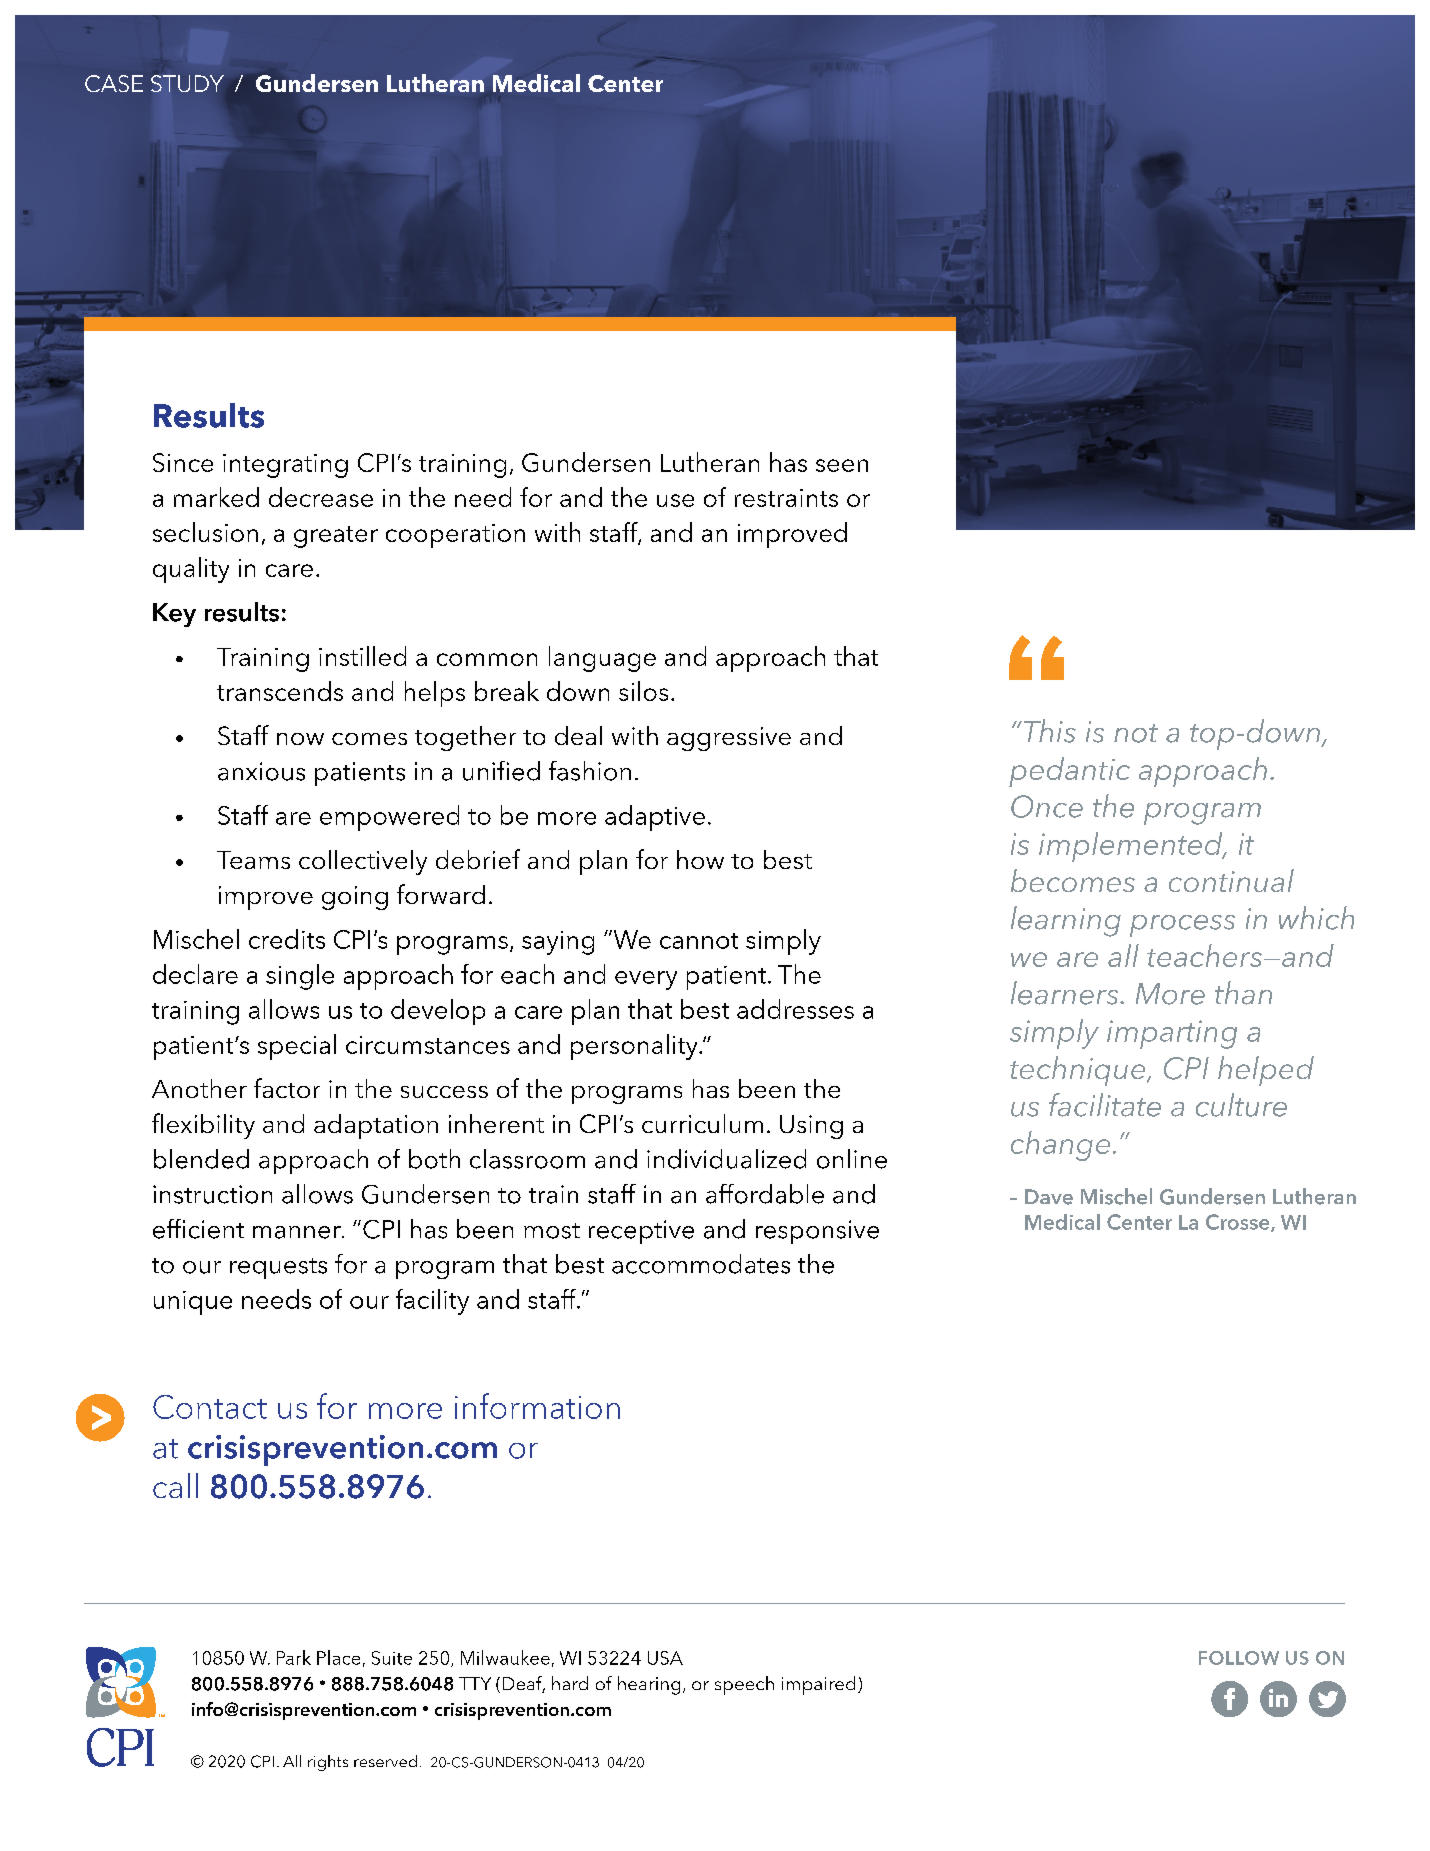 The image size is (1430, 1851). Describe the element at coordinates (602, 659) in the screenshot. I see `language` at that location.
